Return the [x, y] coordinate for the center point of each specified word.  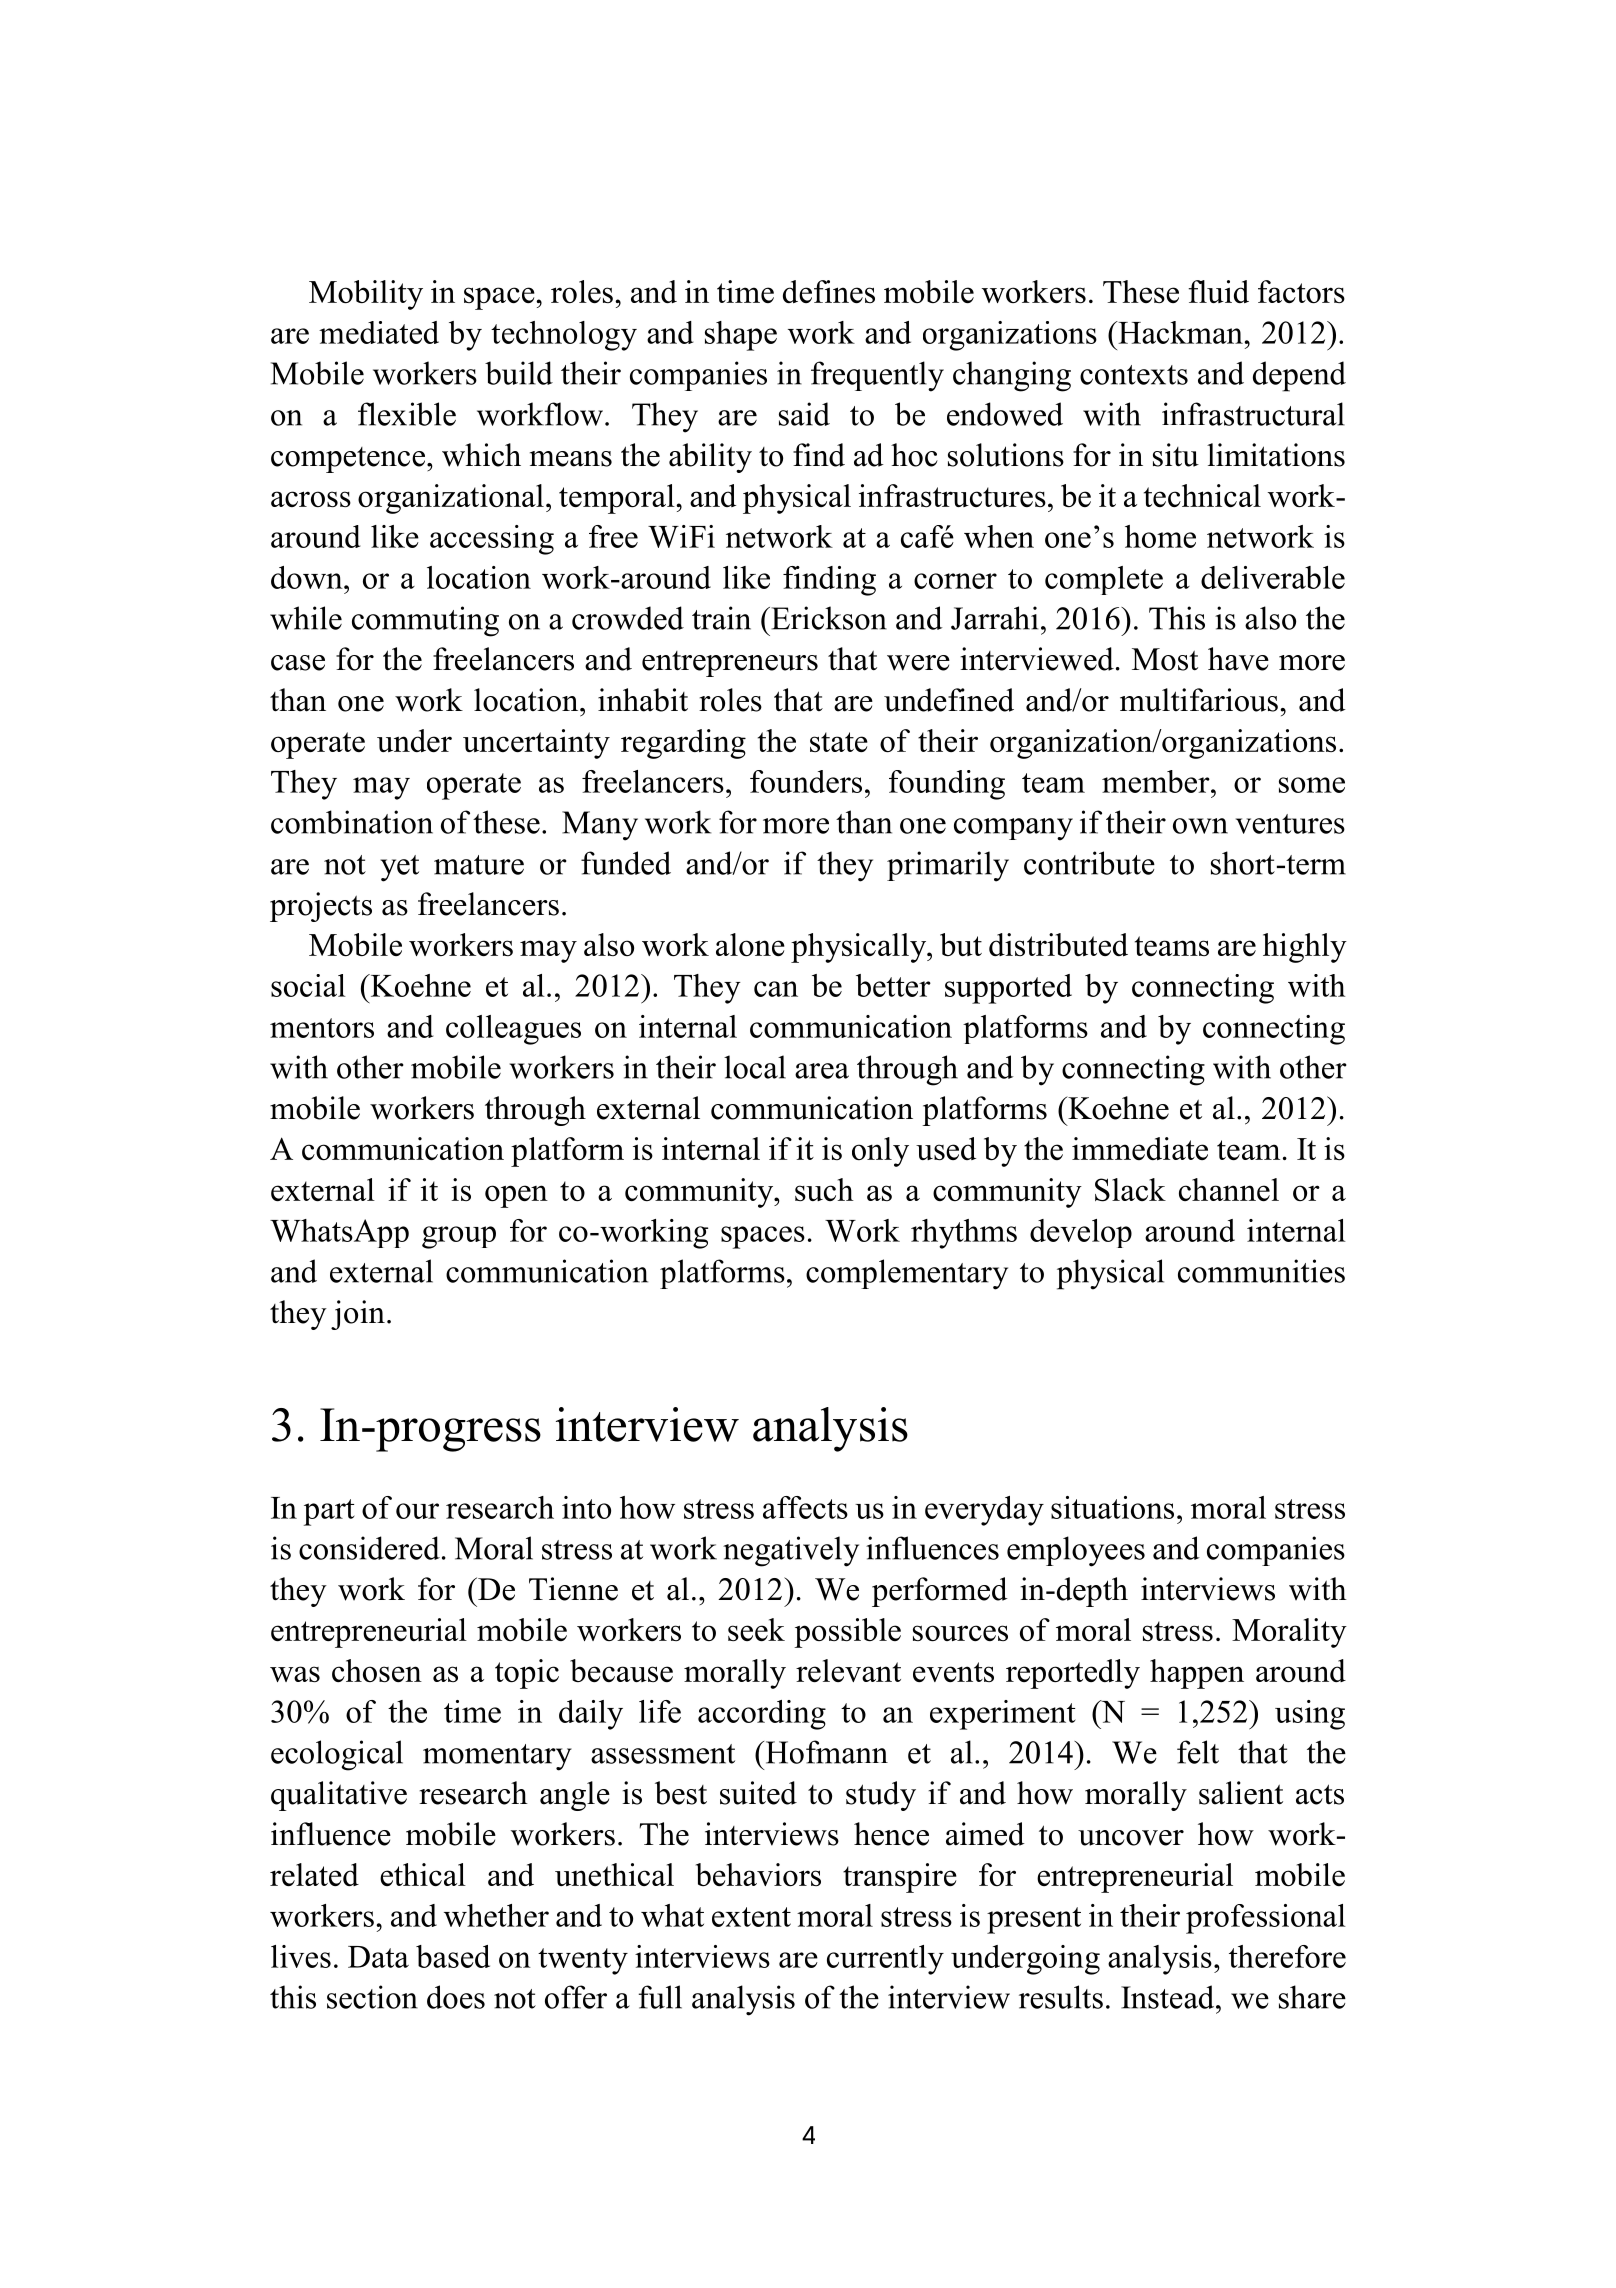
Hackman [1180, 332]
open [516, 1196]
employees [1076, 1551]
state [839, 742]
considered [369, 1548]
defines [829, 291]
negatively [791, 1551]
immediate [1140, 1148]
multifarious [1199, 700]
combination [352, 822]
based [453, 1956]
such [824, 1189]
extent [751, 1917]
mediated [379, 332]
